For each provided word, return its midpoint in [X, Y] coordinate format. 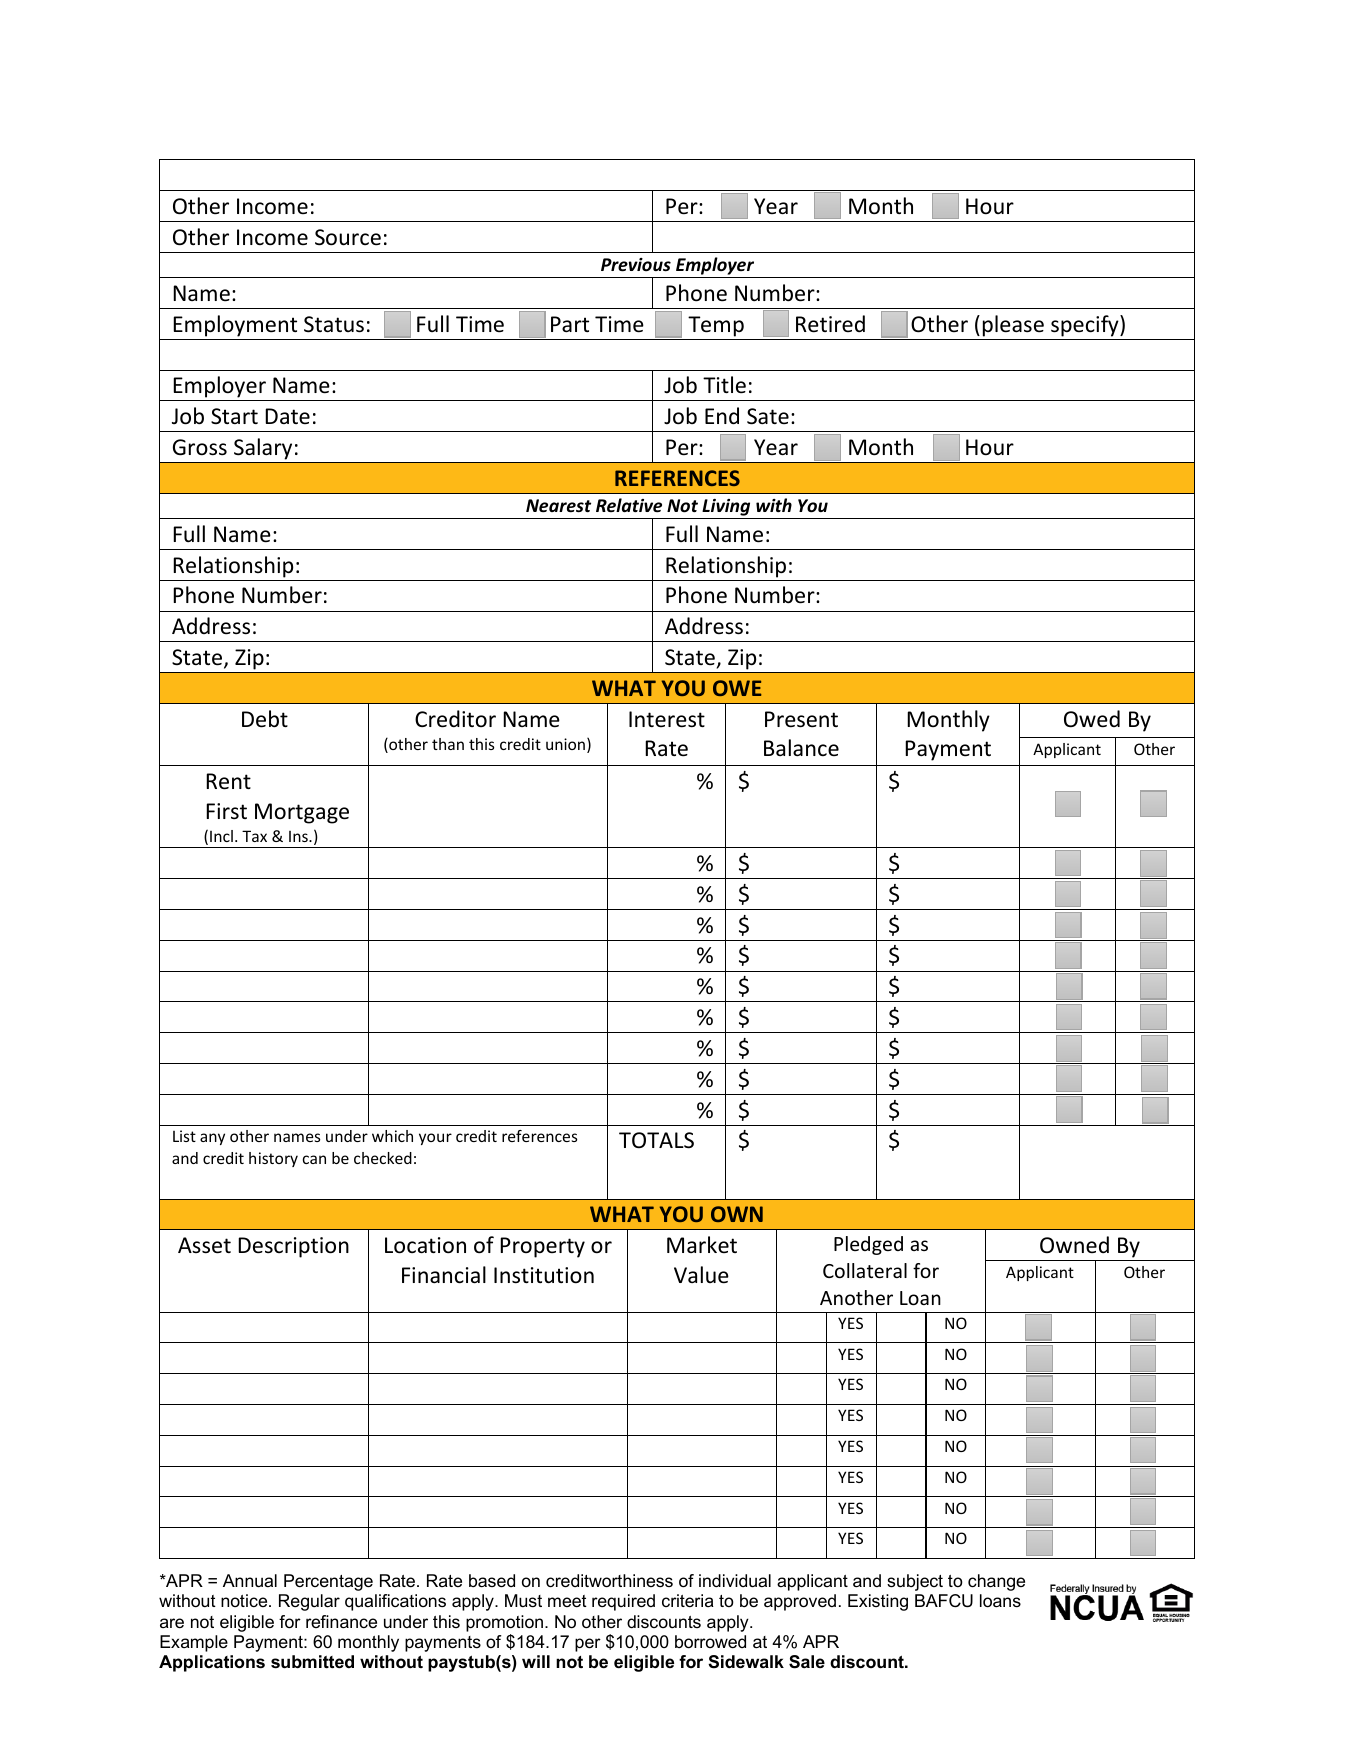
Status [334, 324]
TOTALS [656, 1140]
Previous [636, 265]
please [1013, 326]
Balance [801, 747]
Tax [254, 836]
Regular [309, 1602]
